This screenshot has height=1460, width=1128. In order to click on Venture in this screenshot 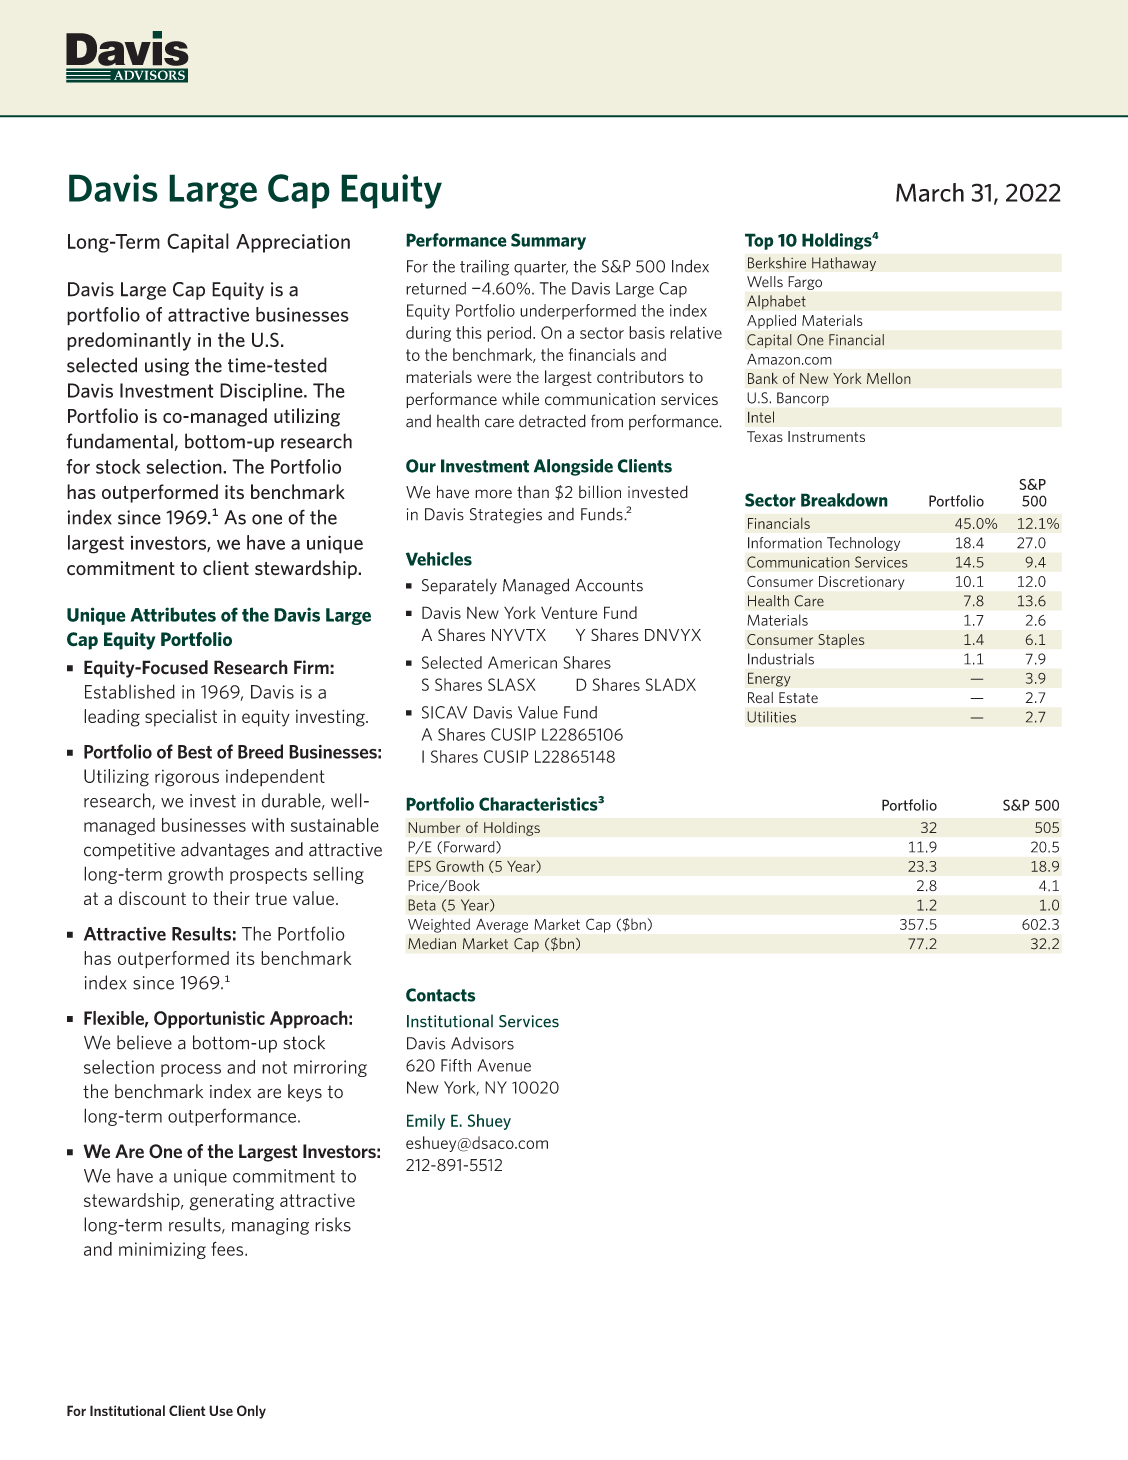, I will do `click(569, 613)`.
